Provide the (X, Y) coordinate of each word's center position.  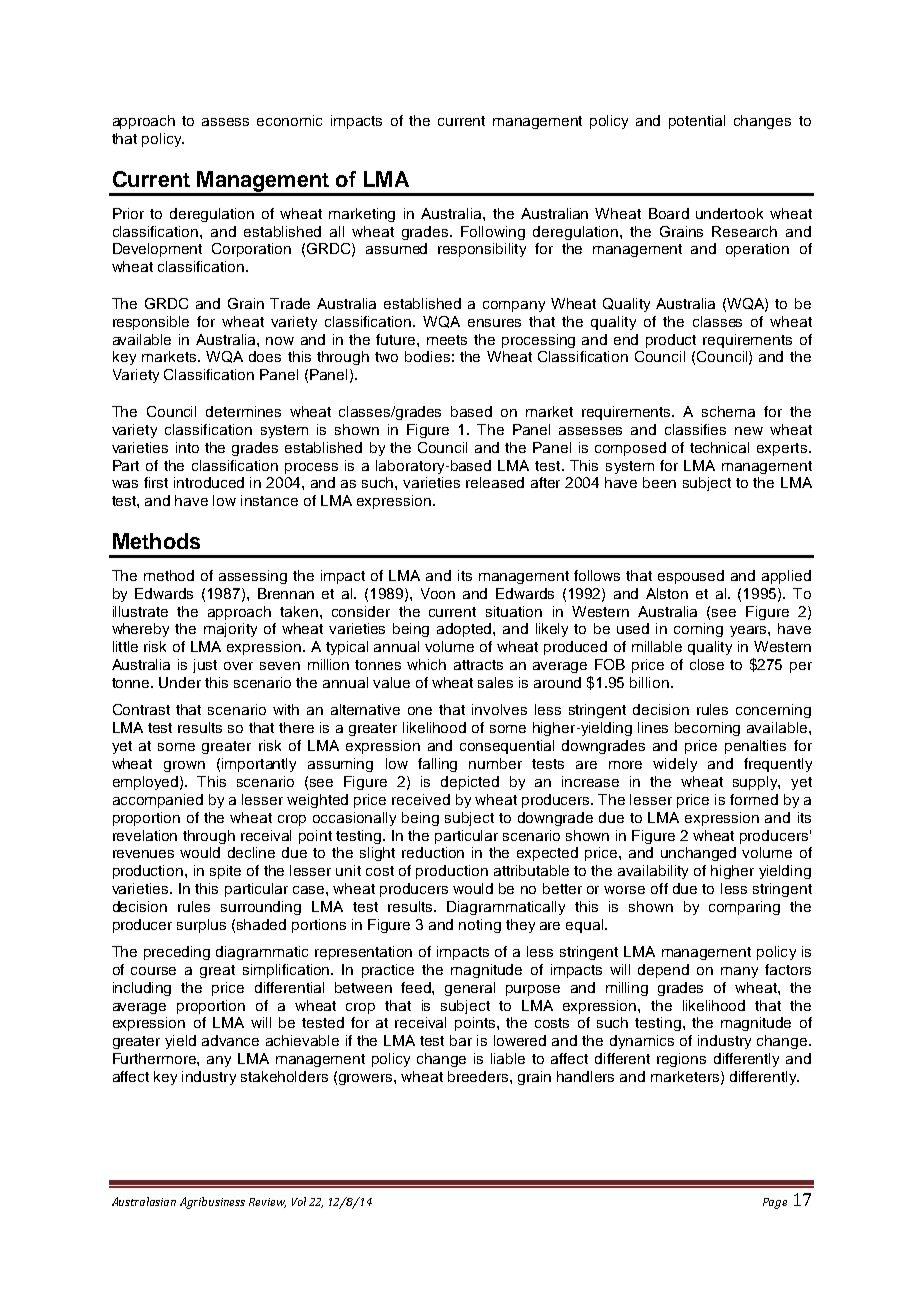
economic (289, 120)
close (707, 664)
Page (775, 1203)
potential (697, 122)
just (205, 666)
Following (493, 233)
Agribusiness (212, 1203)
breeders (479, 1076)
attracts (478, 665)
